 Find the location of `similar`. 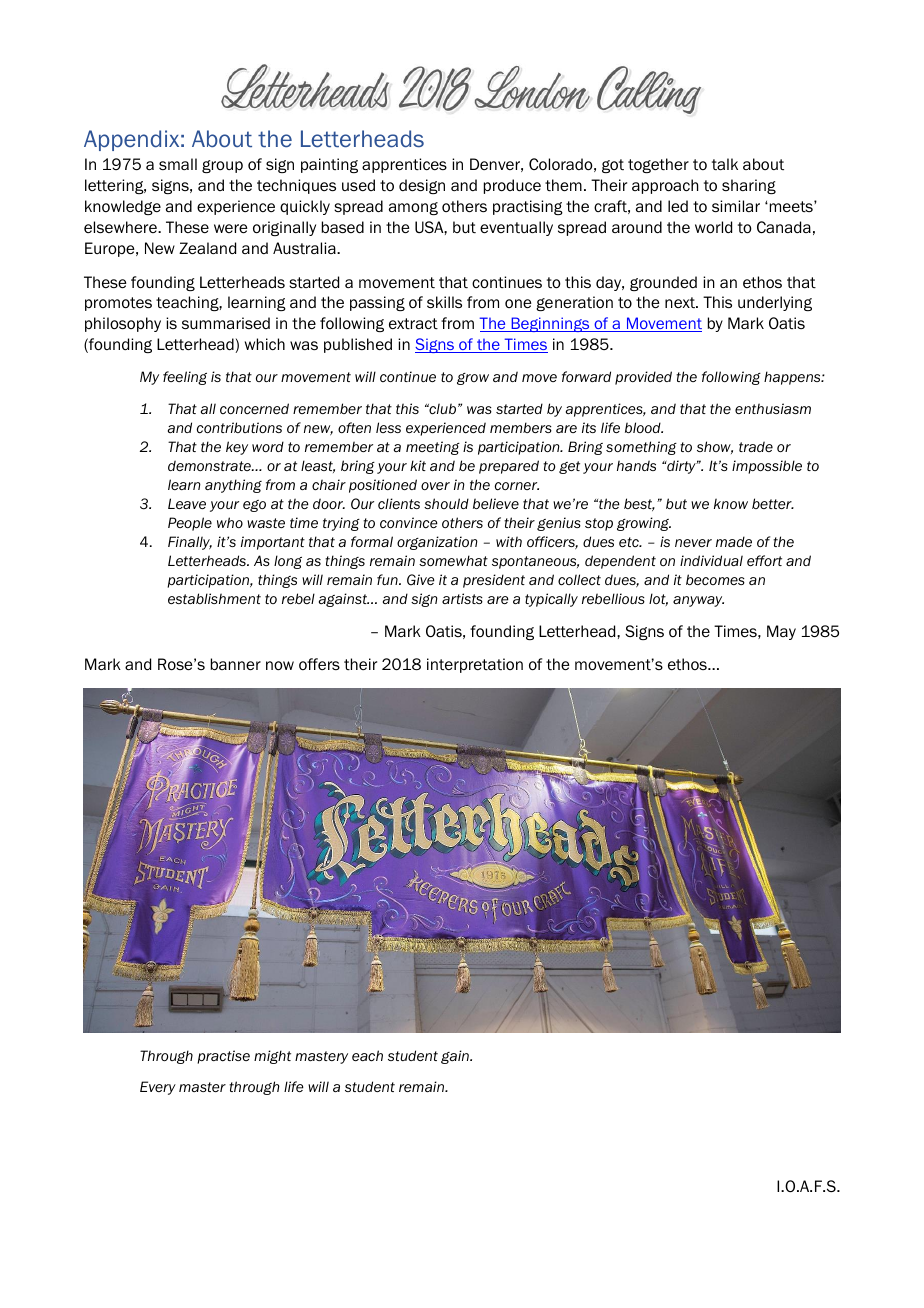

similar is located at coordinates (736, 206).
